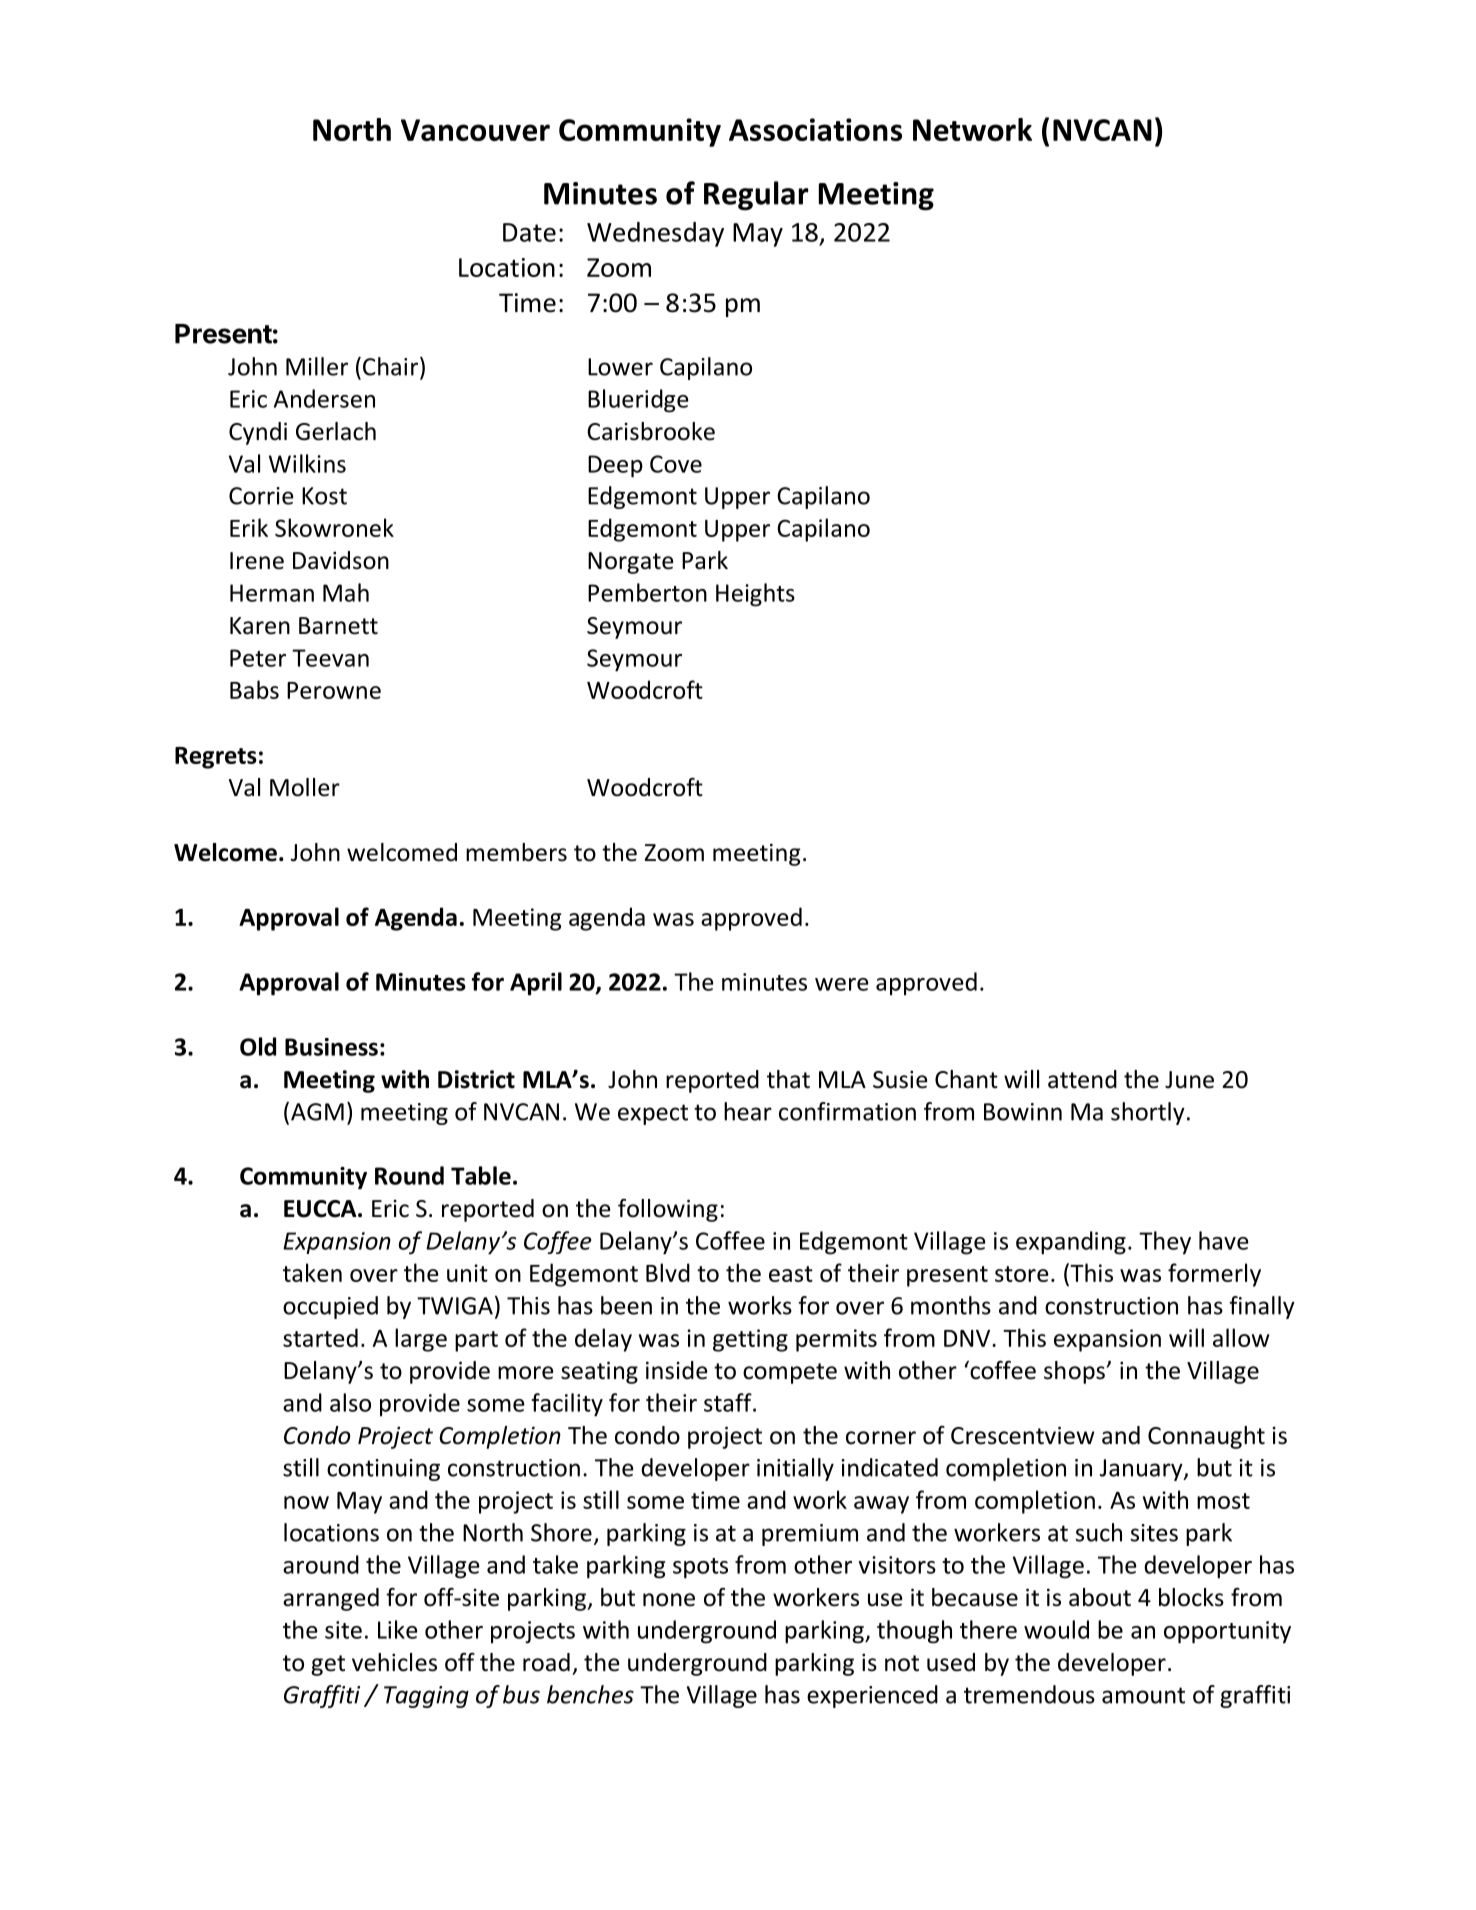  I want to click on Heights, so click(755, 595).
